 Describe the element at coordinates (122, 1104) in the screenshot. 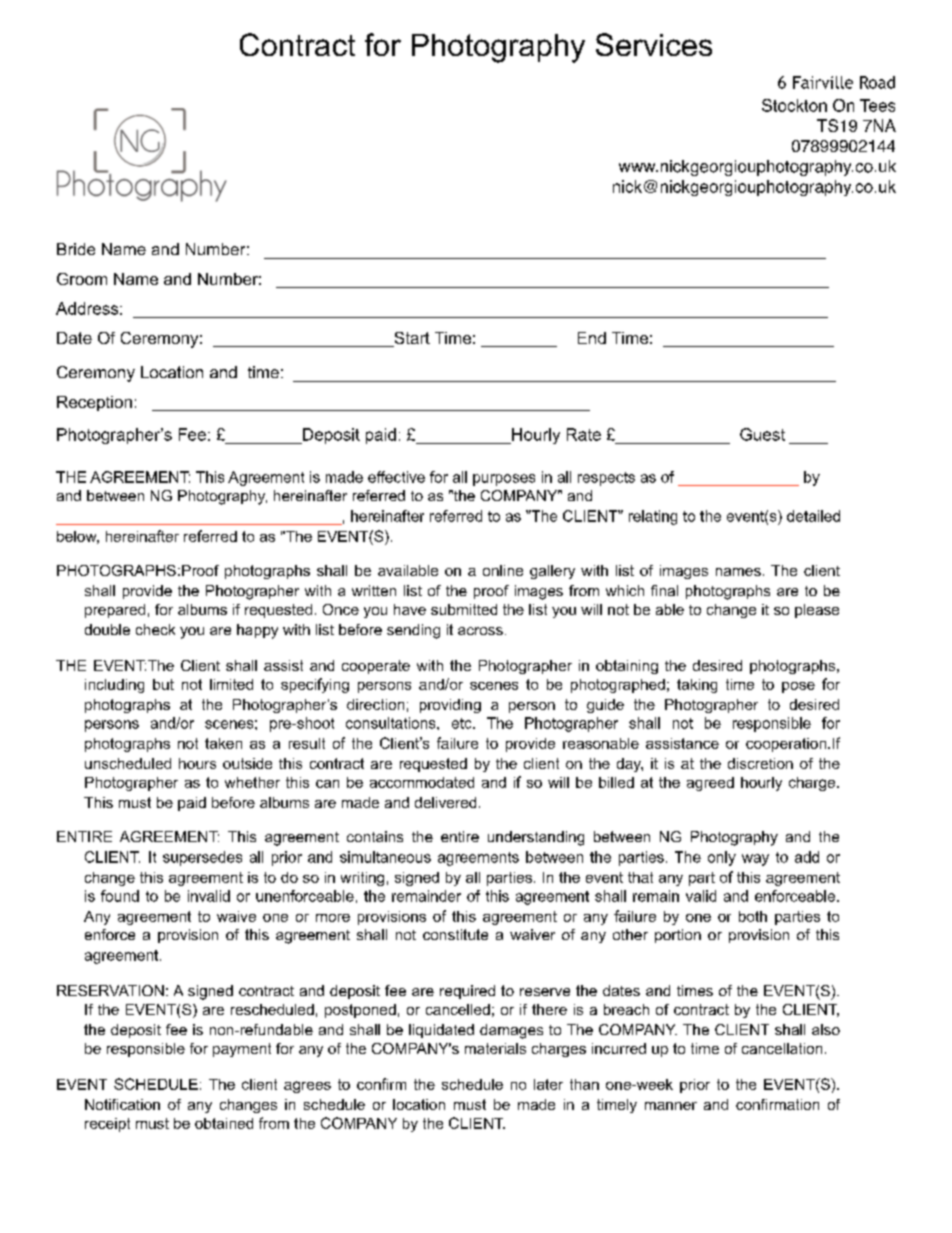

I see `Notification` at that location.
